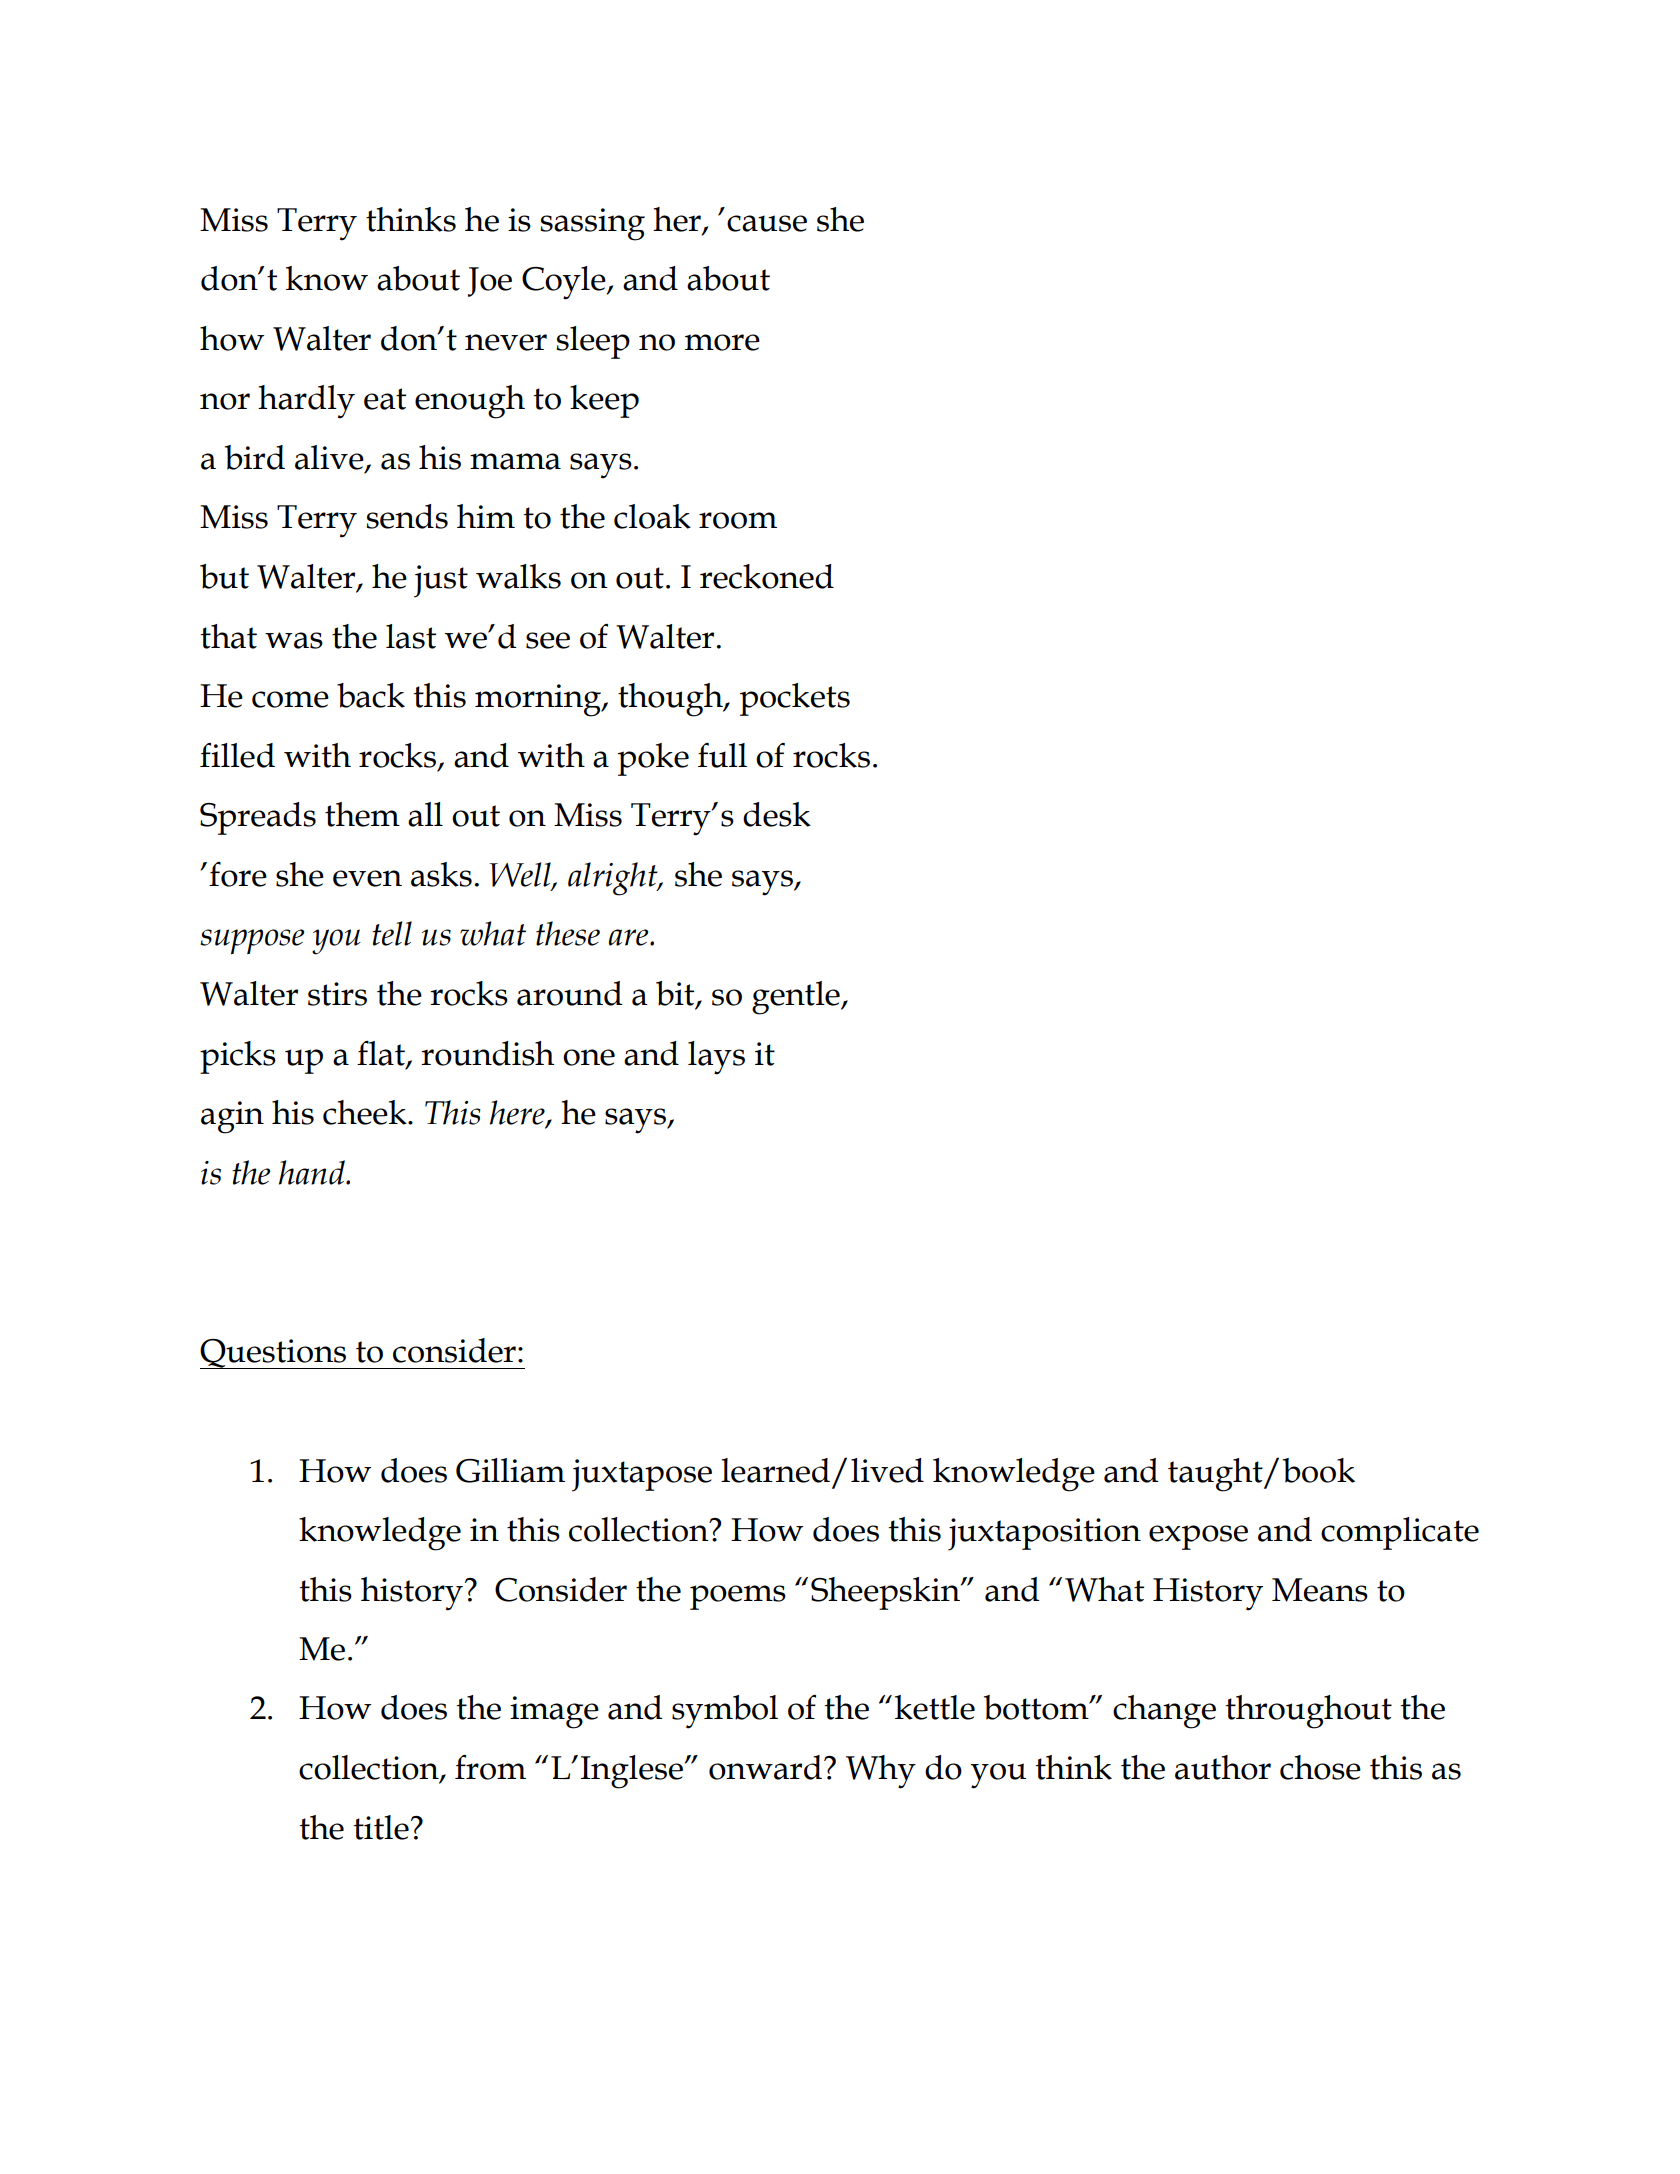 The image size is (1680, 2174). I want to click on more, so click(722, 342).
